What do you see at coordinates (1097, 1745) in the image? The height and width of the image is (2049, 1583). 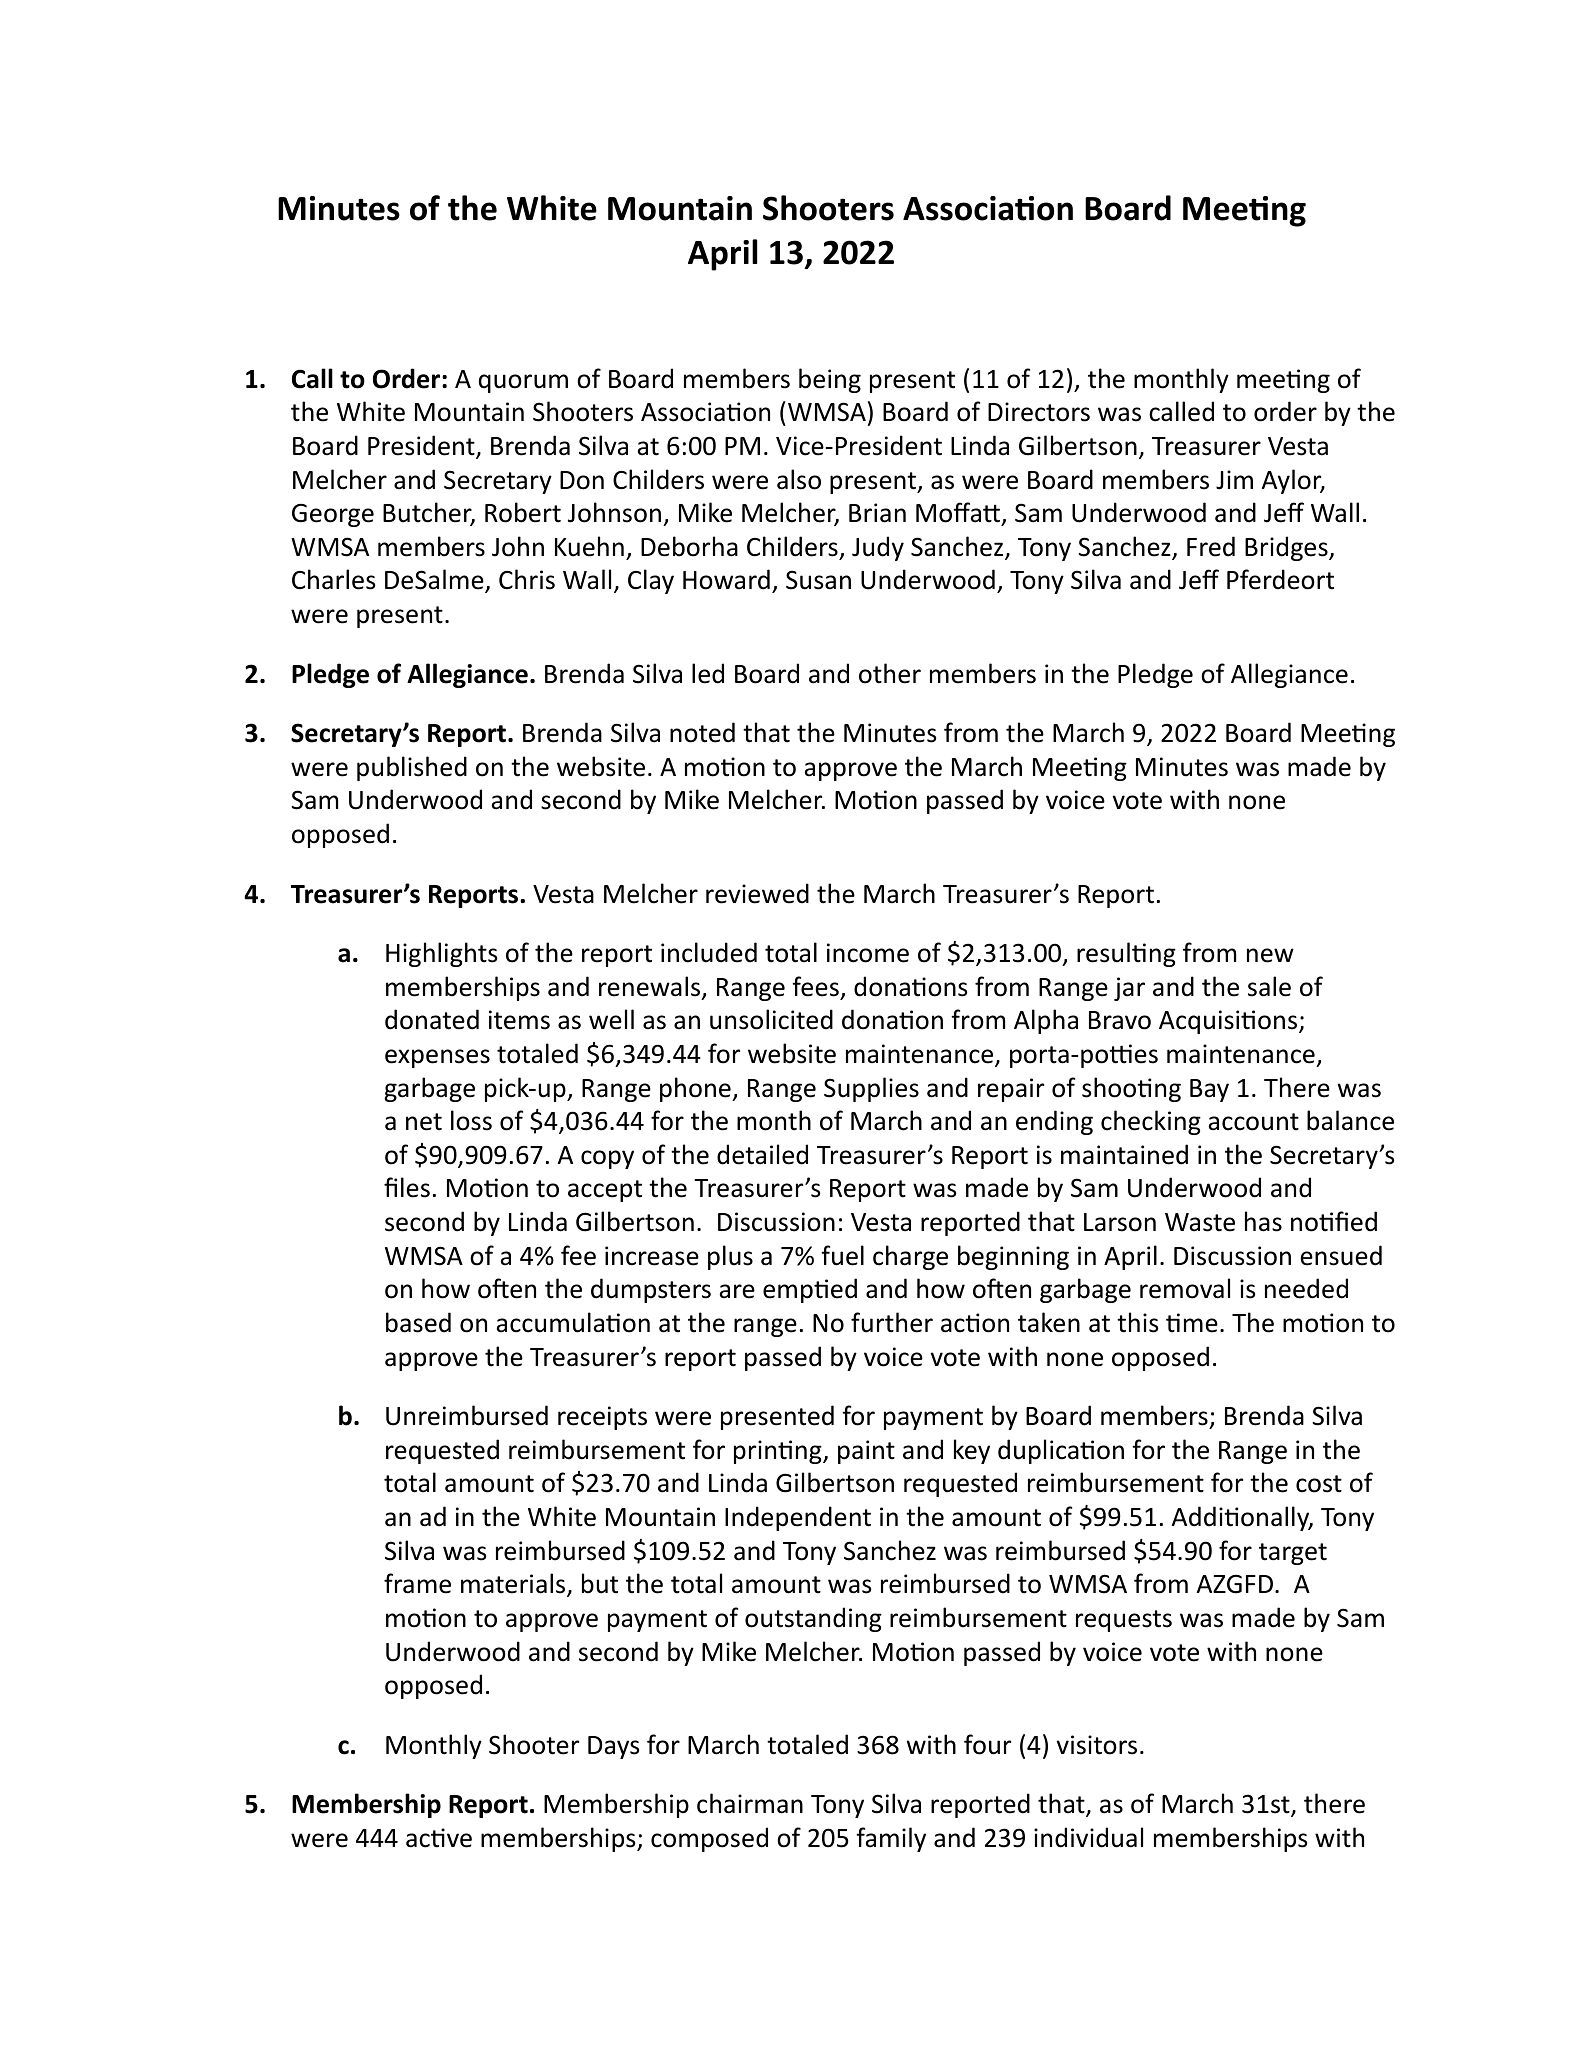 I see `visitors` at bounding box center [1097, 1745].
